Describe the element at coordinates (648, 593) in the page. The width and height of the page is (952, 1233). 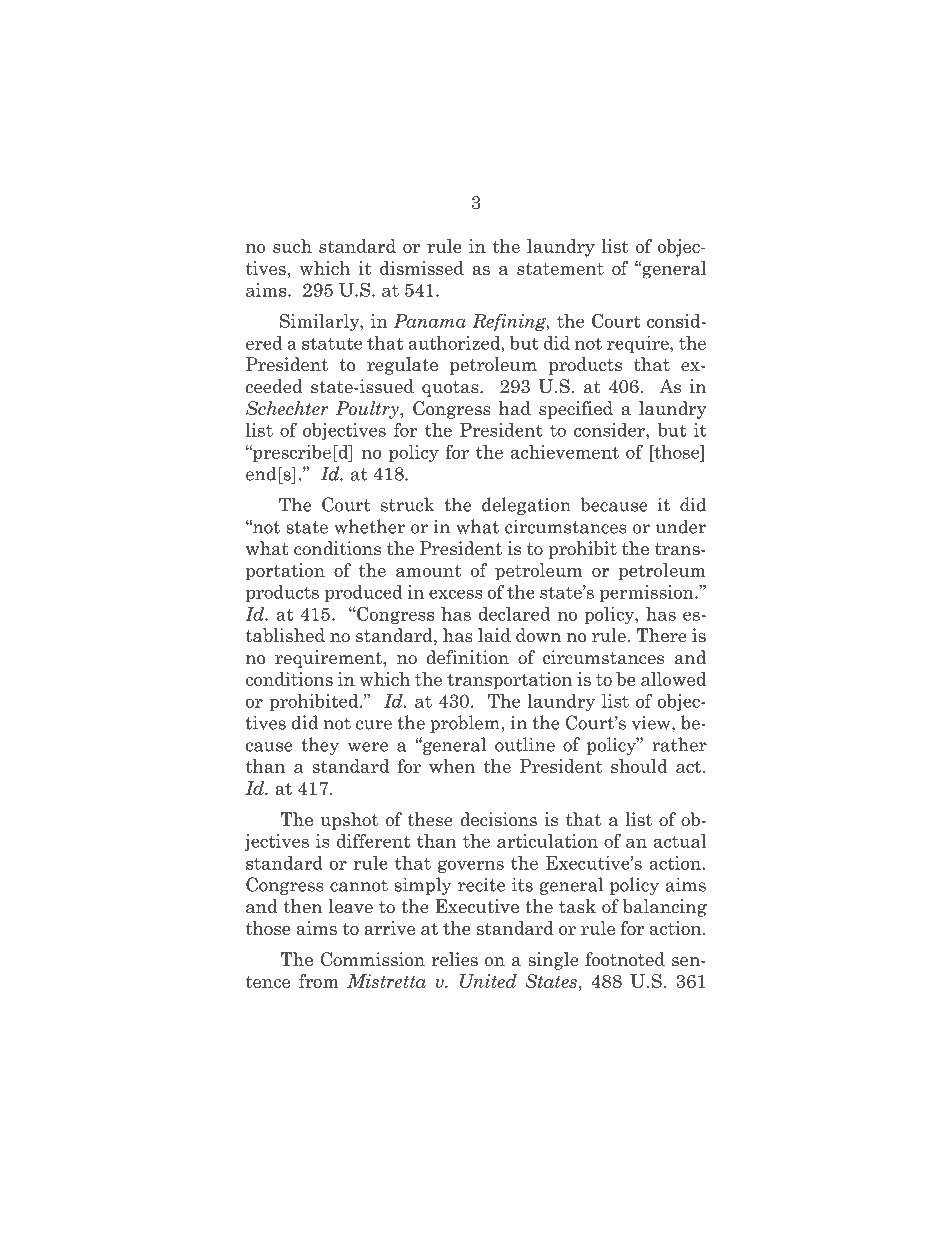
I see `permission` at that location.
